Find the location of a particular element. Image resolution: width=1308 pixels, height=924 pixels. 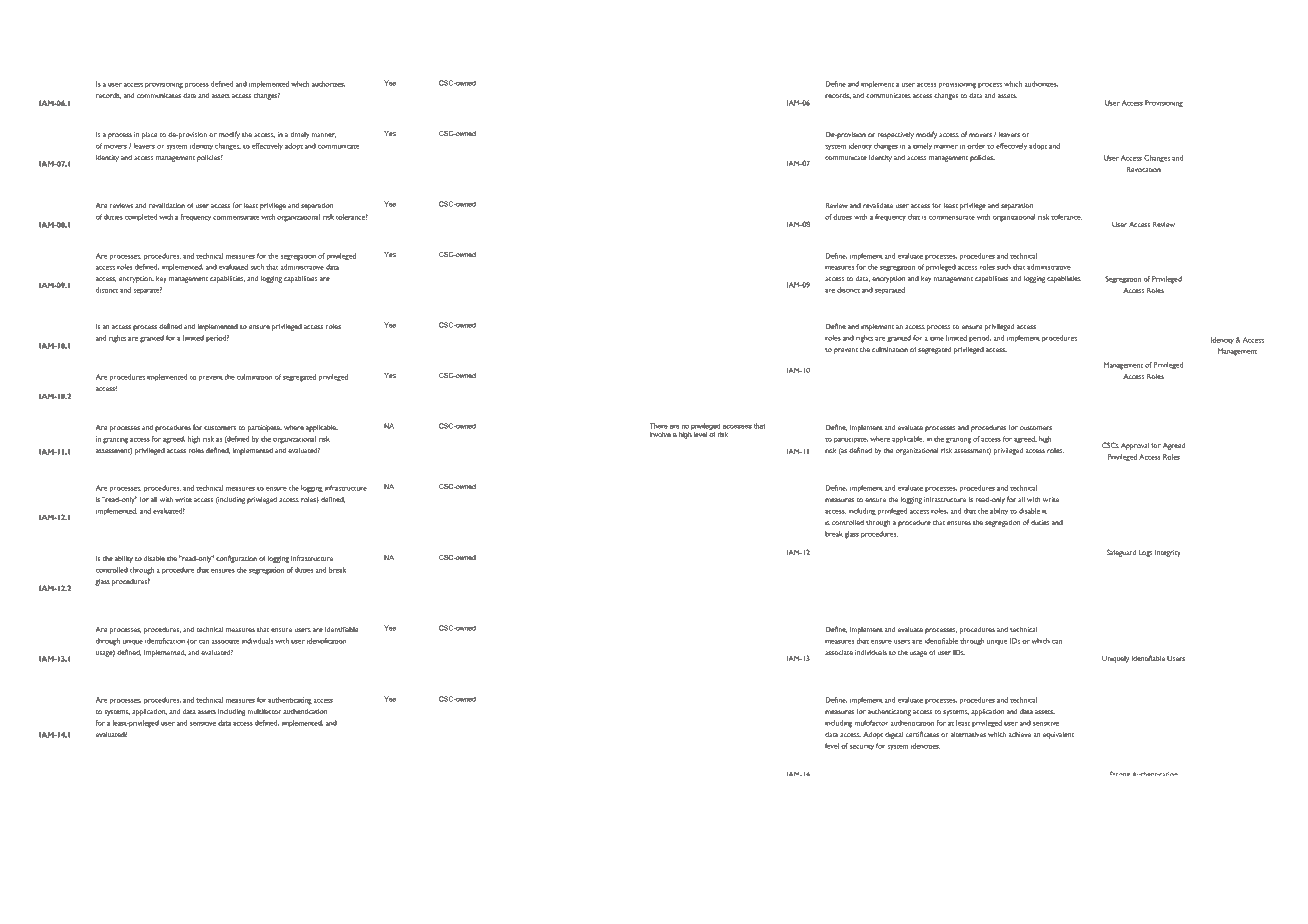

security is located at coordinates (862, 747).
